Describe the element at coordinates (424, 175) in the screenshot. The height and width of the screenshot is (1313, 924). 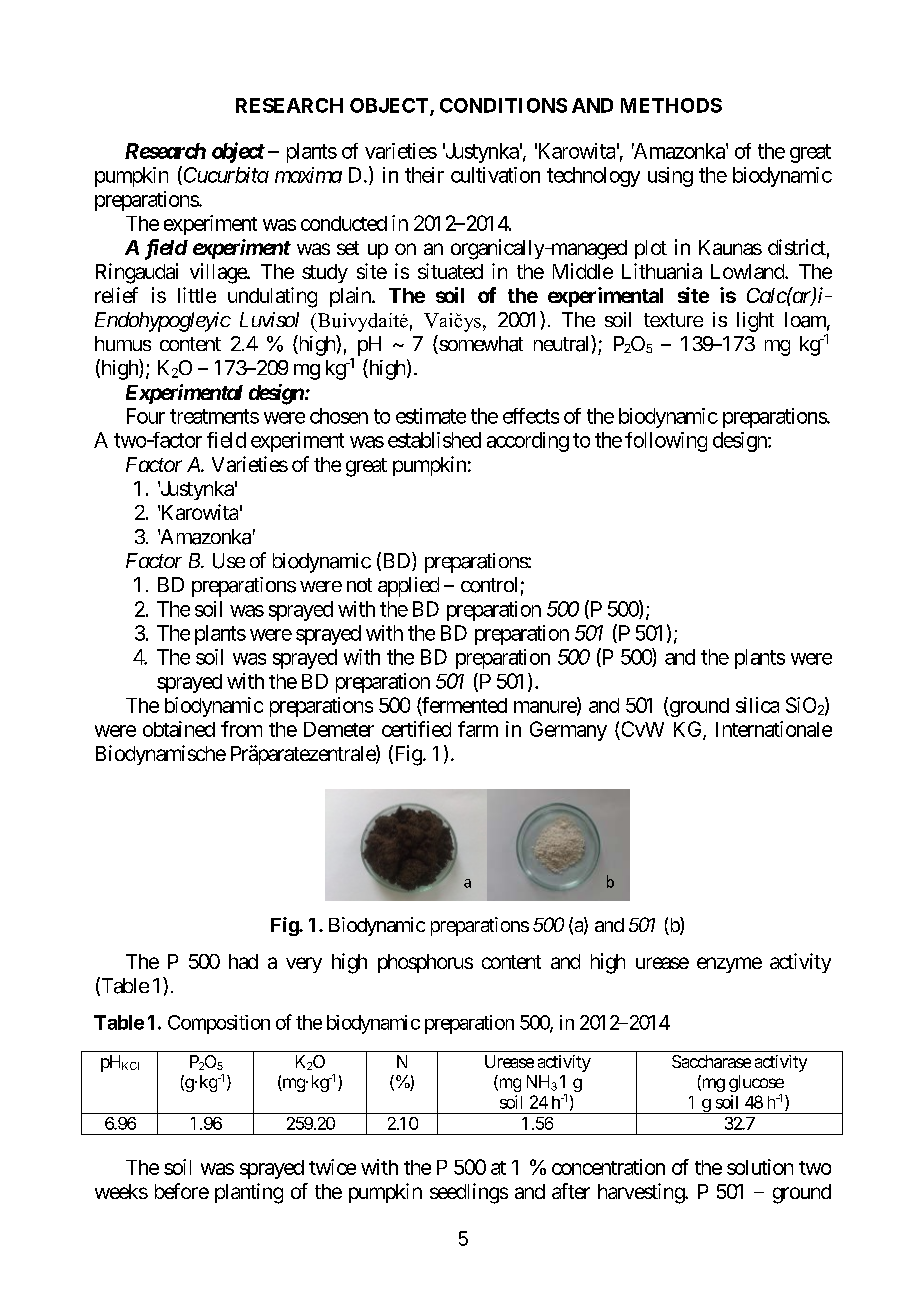
I see `their` at that location.
